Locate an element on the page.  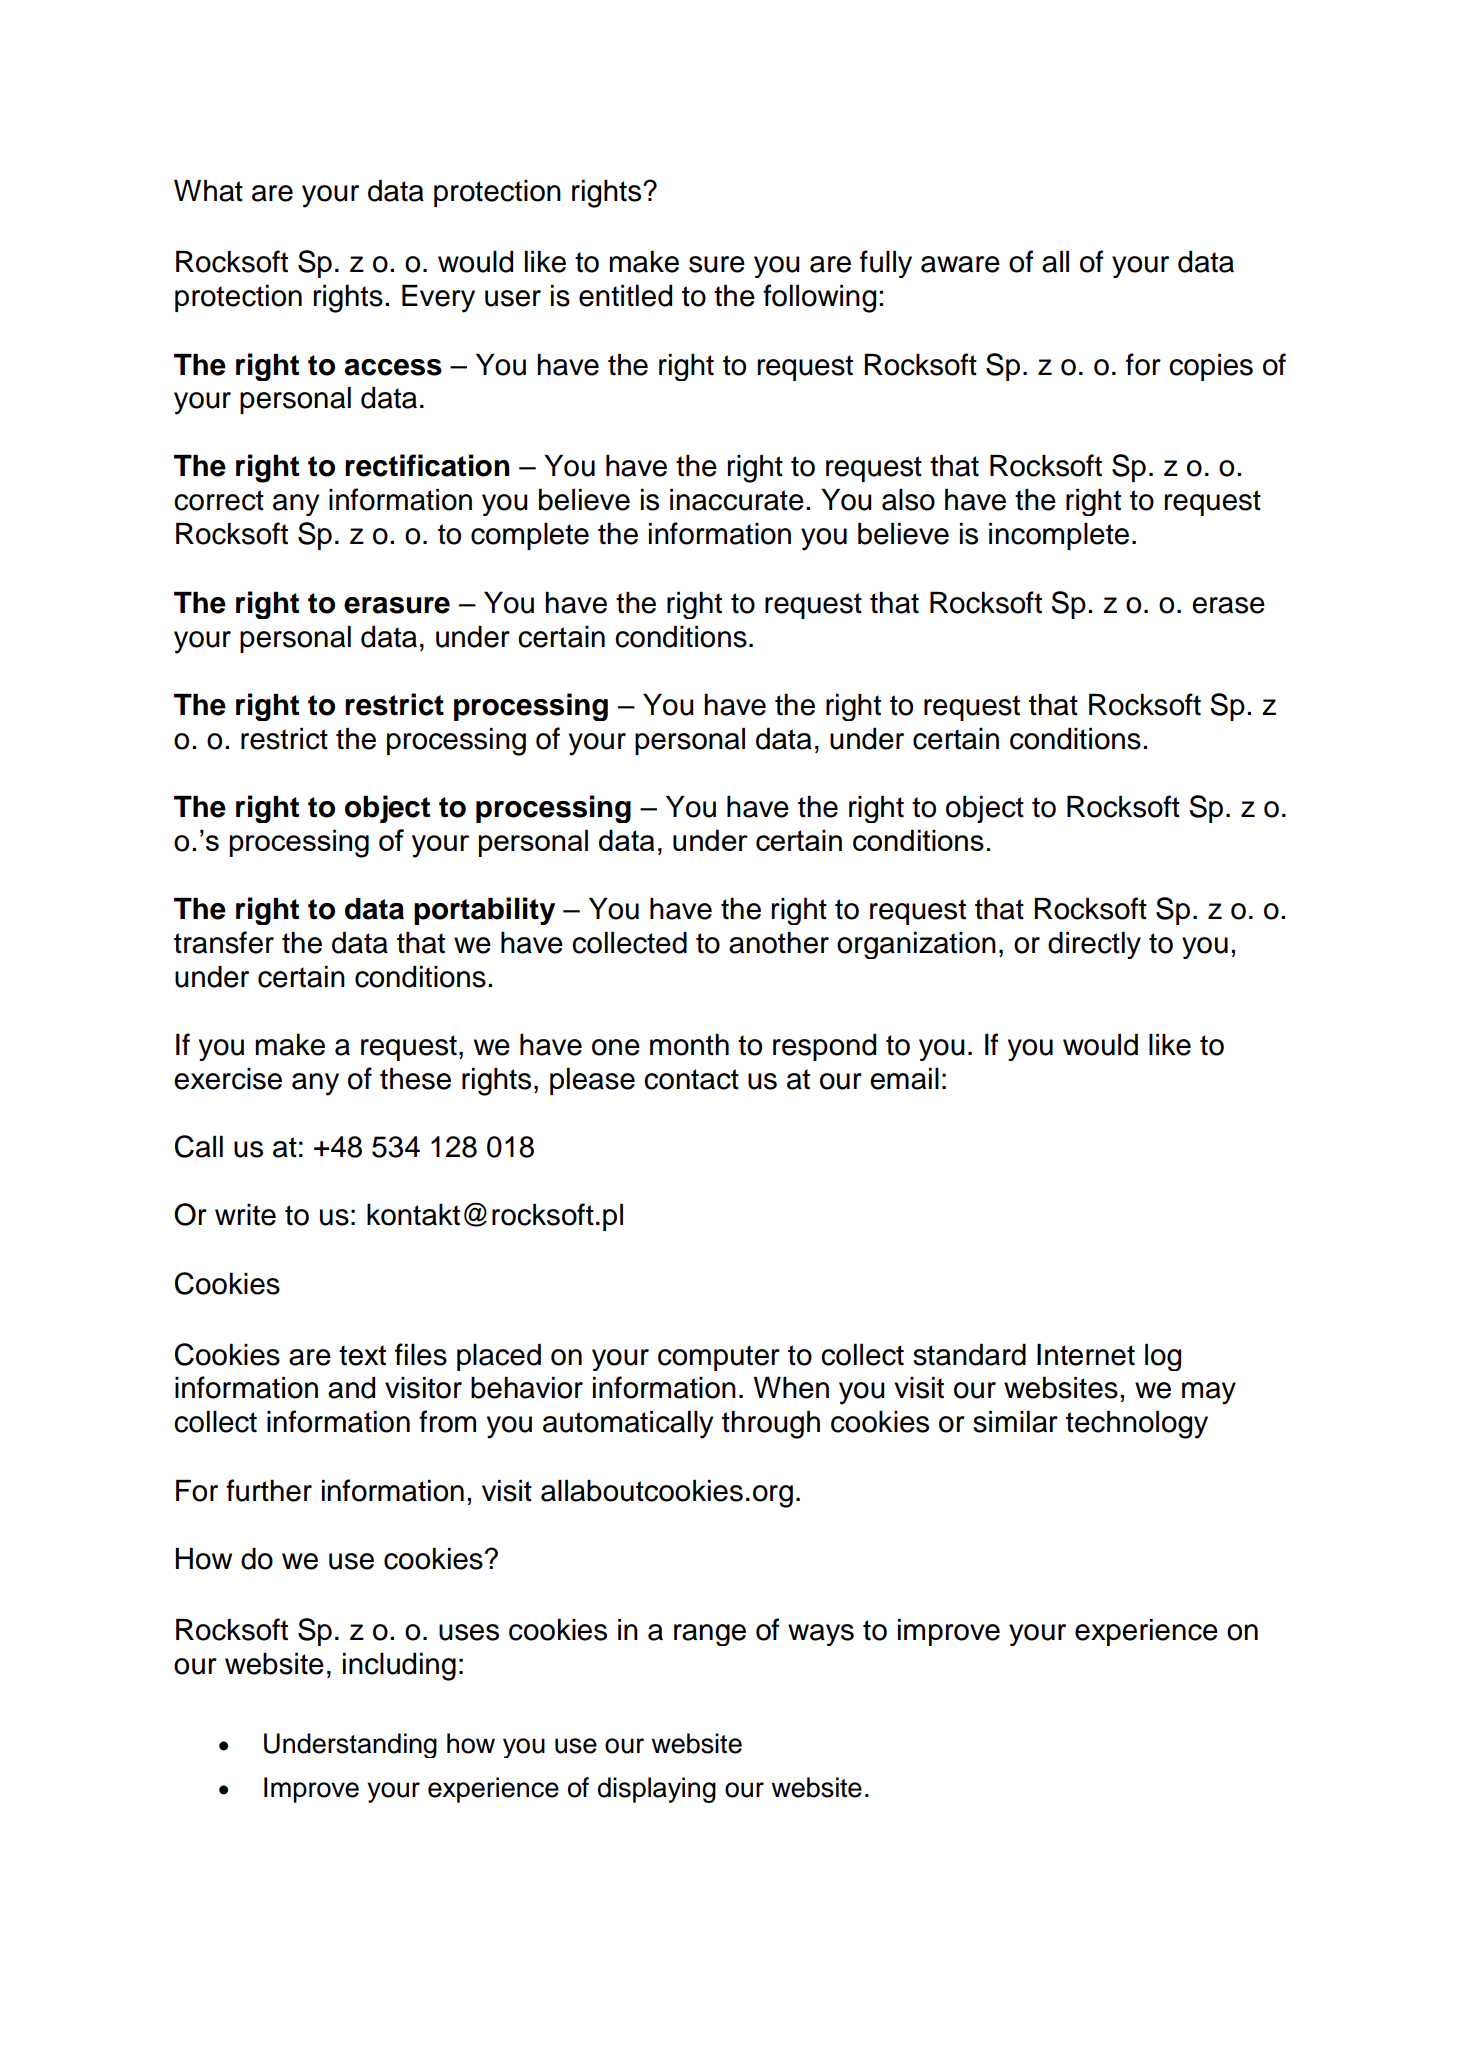
entitled is located at coordinates (625, 296).
